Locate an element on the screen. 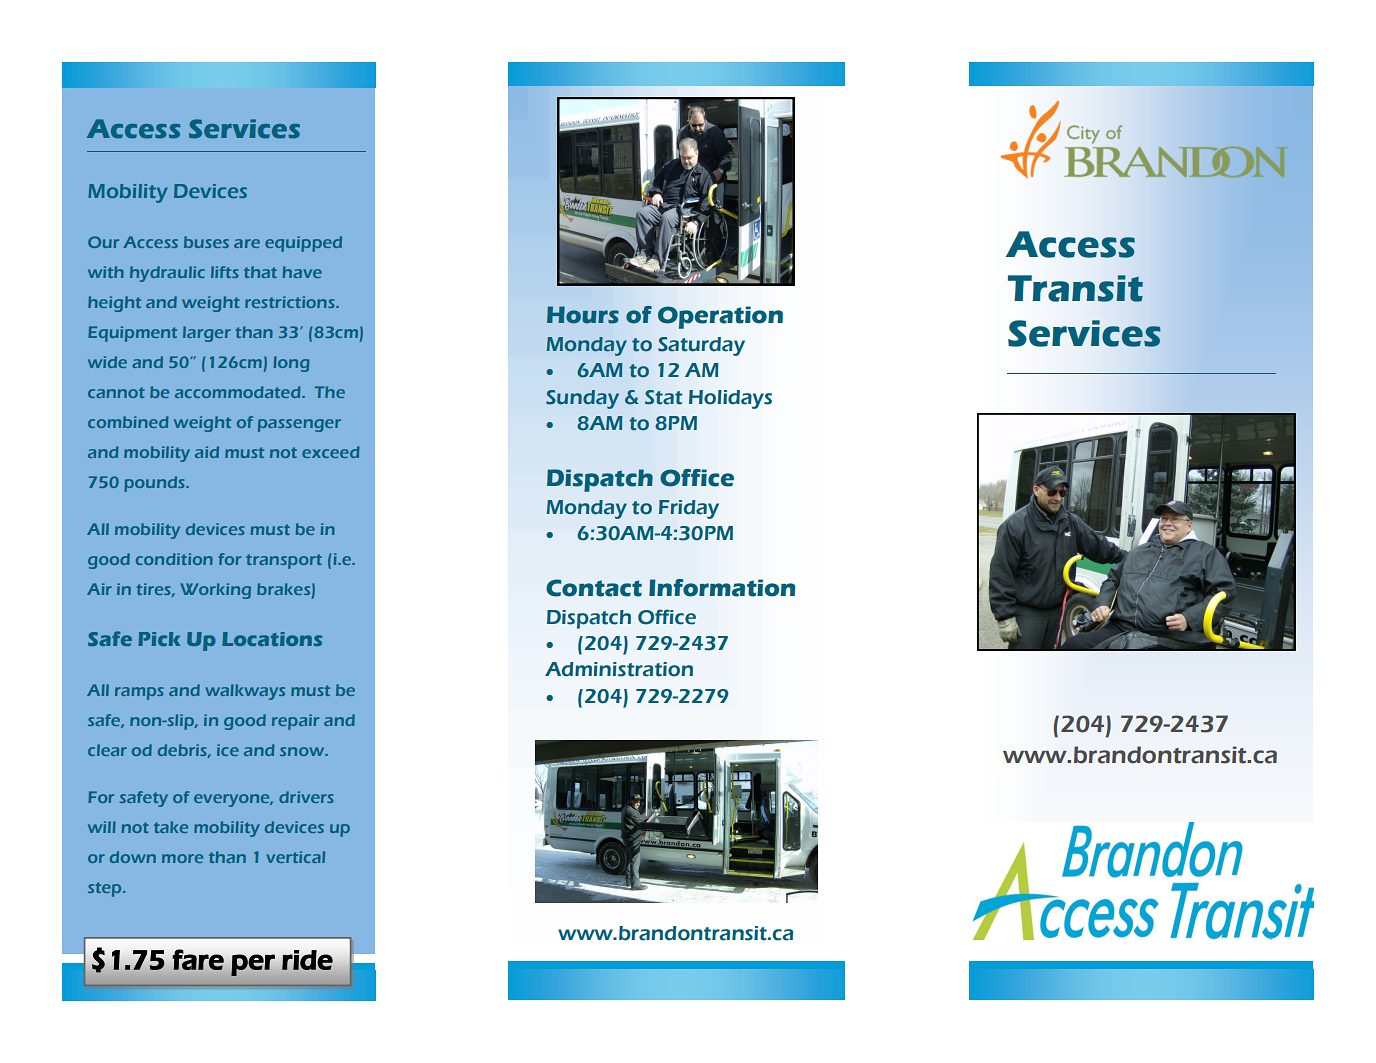  Administration is located at coordinates (619, 669).
